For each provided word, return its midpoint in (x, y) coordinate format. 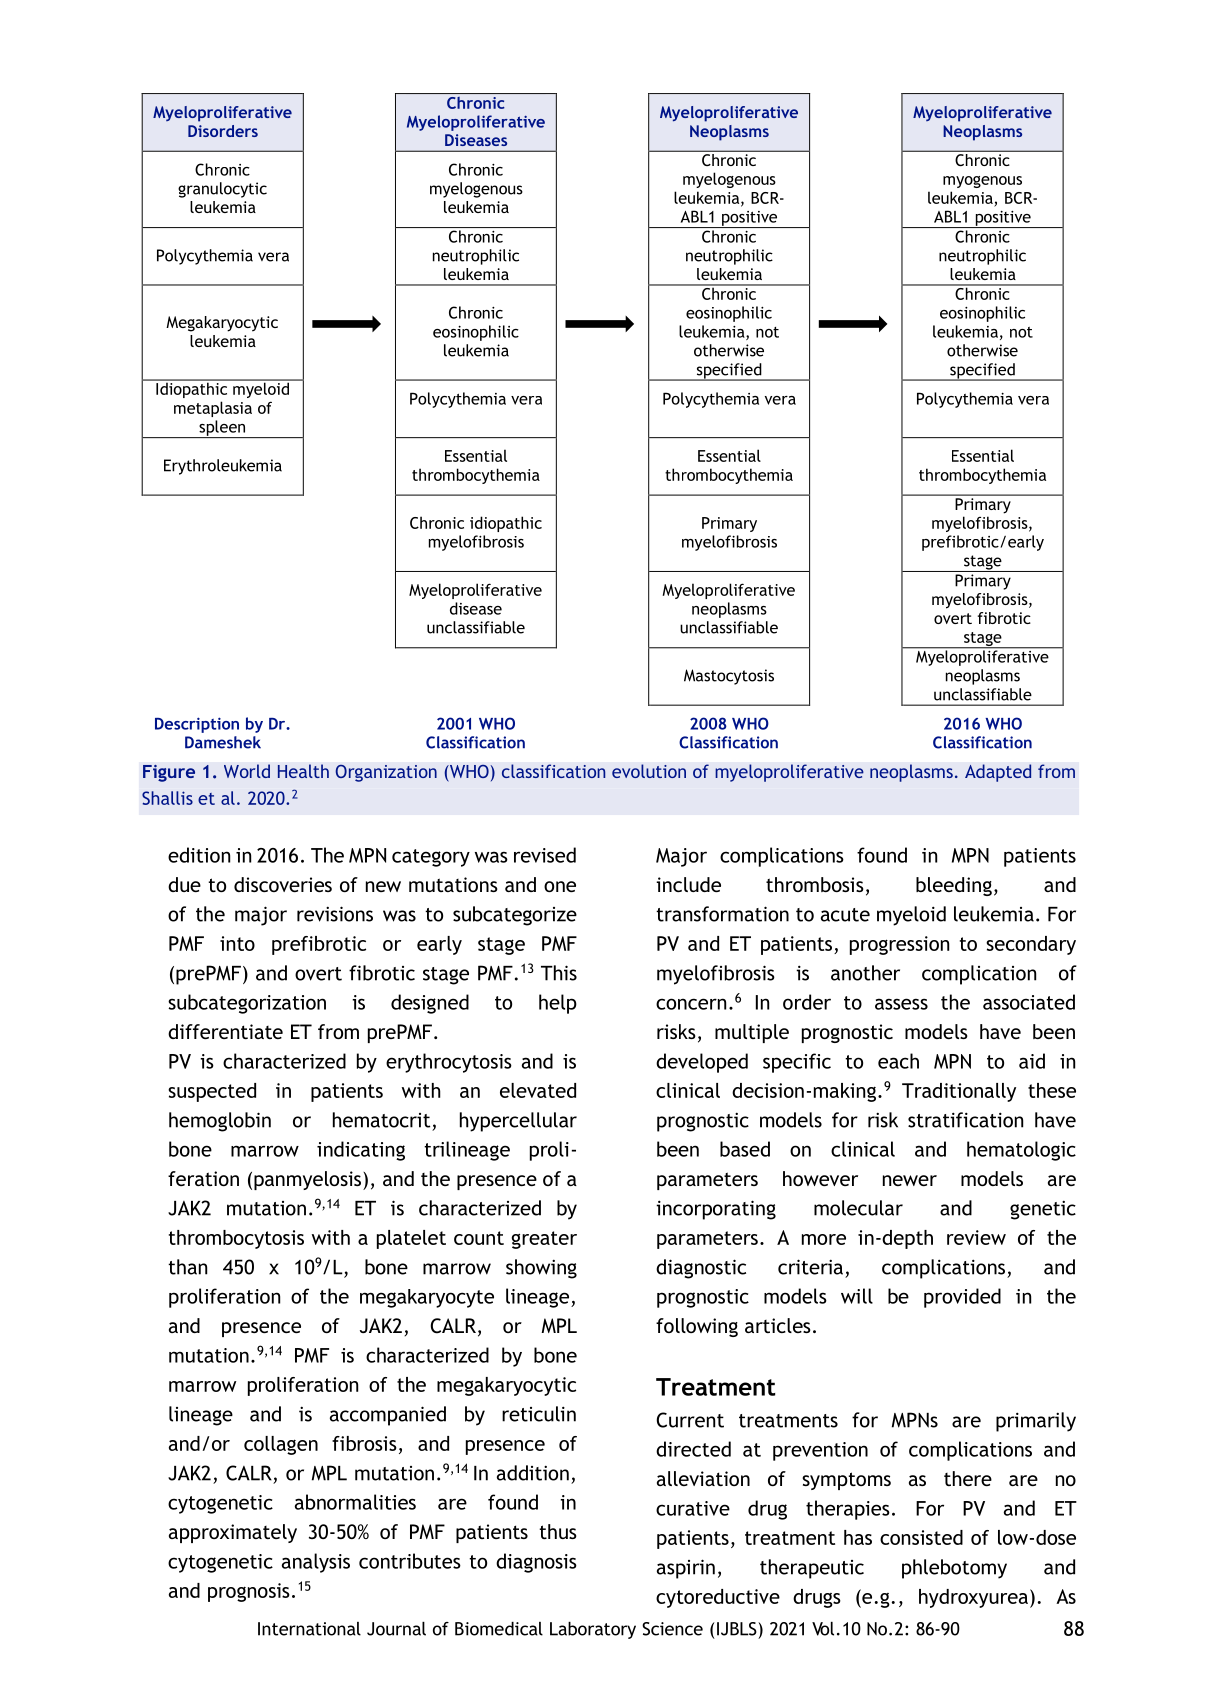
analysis (316, 1563)
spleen (222, 429)
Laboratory (593, 1630)
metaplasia (213, 409)
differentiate (225, 1031)
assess (901, 1004)
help (558, 1004)
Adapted (998, 773)
